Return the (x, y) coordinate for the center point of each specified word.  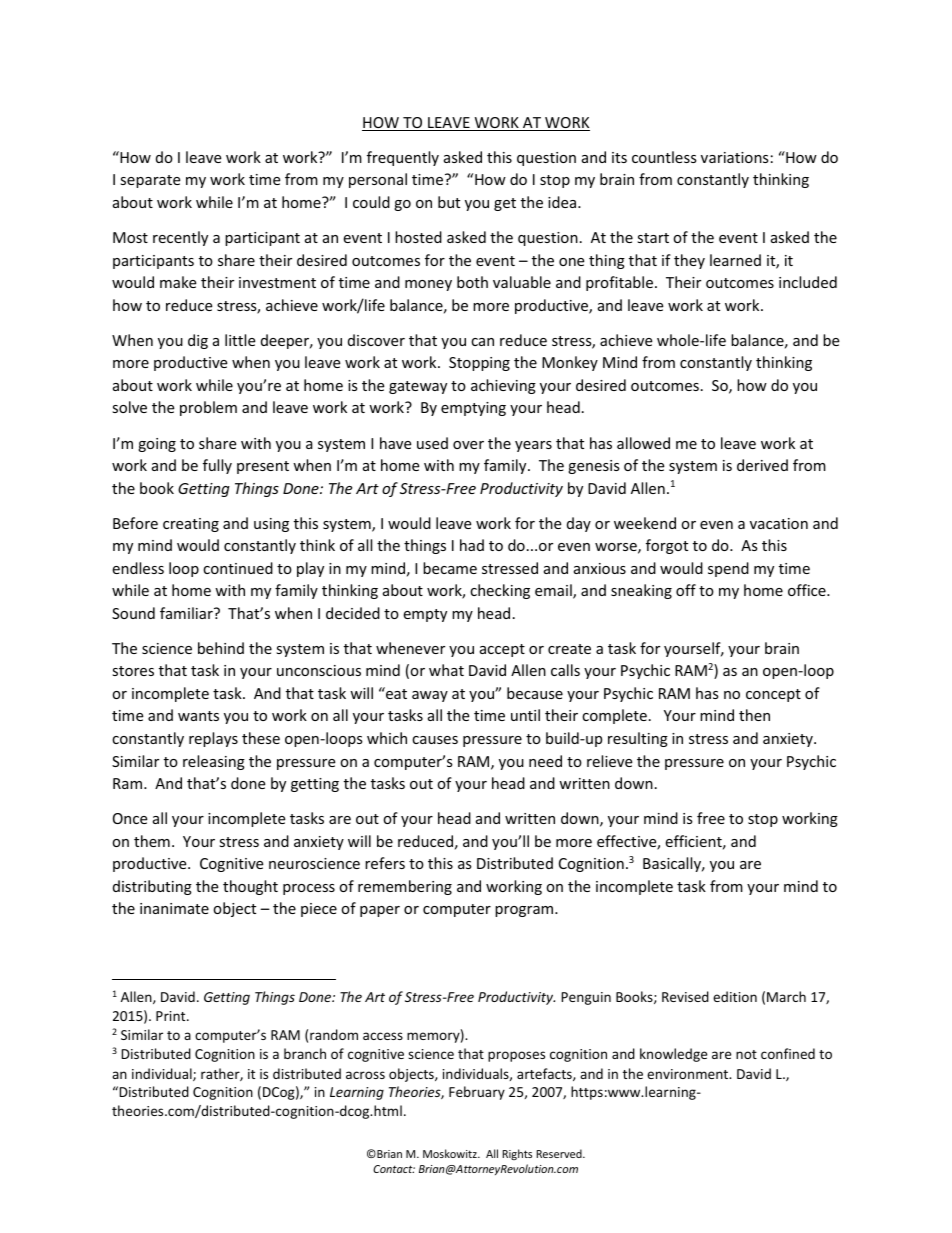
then (754, 715)
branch (305, 1053)
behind (221, 648)
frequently (403, 158)
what (446, 670)
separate (150, 181)
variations (735, 157)
